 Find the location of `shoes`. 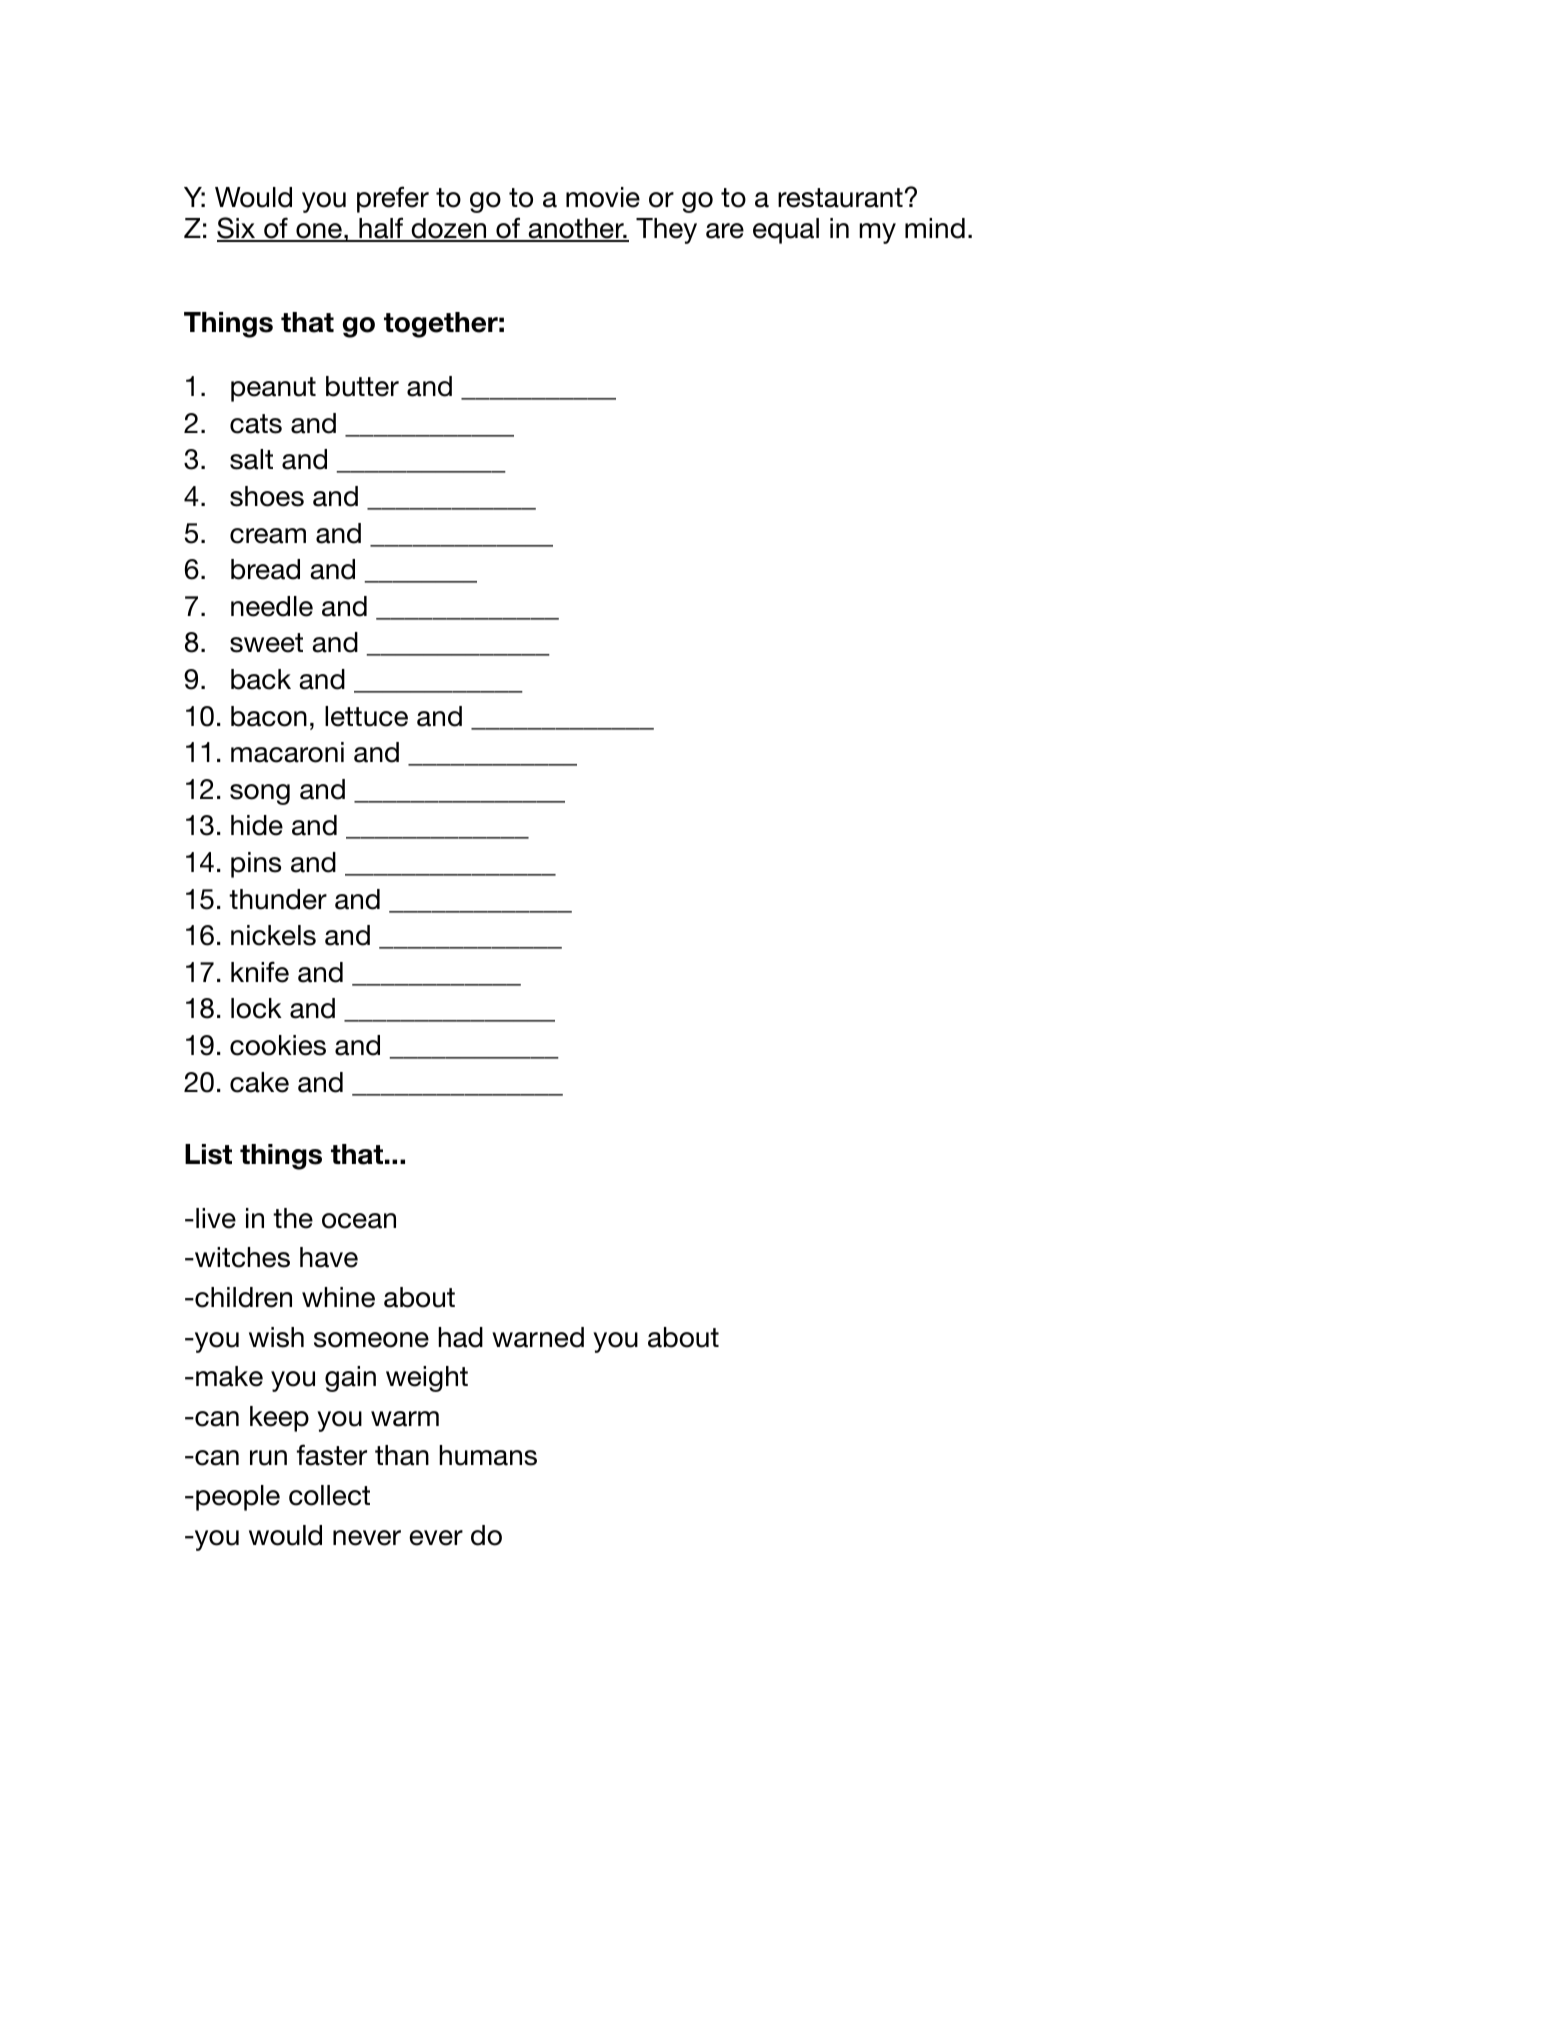

shoes is located at coordinates (267, 496).
